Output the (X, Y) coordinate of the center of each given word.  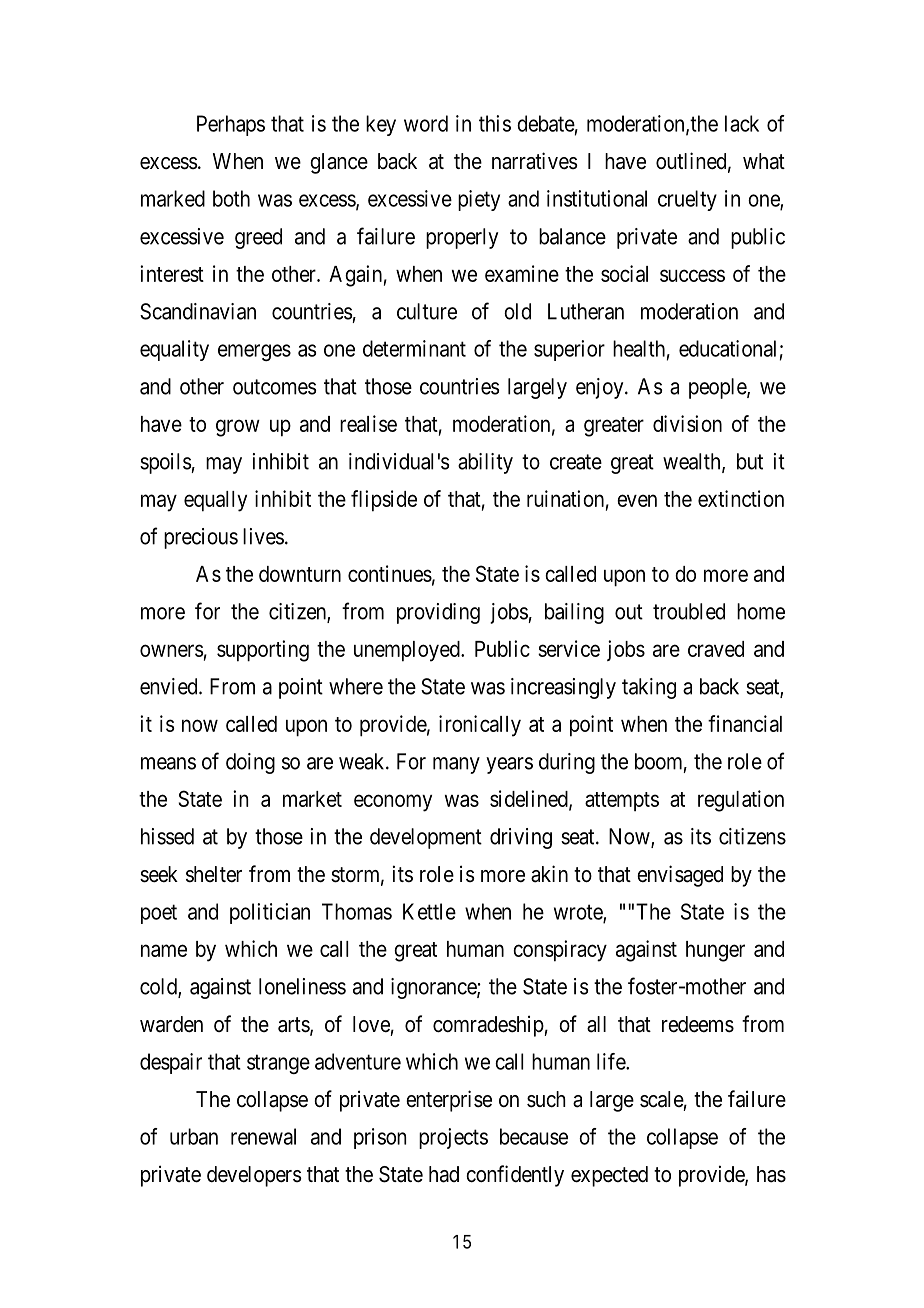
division (687, 423)
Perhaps (231, 125)
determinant (414, 348)
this (495, 123)
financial (745, 723)
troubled (689, 611)
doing (250, 763)
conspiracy (560, 951)
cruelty (687, 200)
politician (270, 913)
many (456, 765)
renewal (263, 1136)
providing (438, 613)
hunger (715, 951)
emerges (254, 352)
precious (201, 538)
